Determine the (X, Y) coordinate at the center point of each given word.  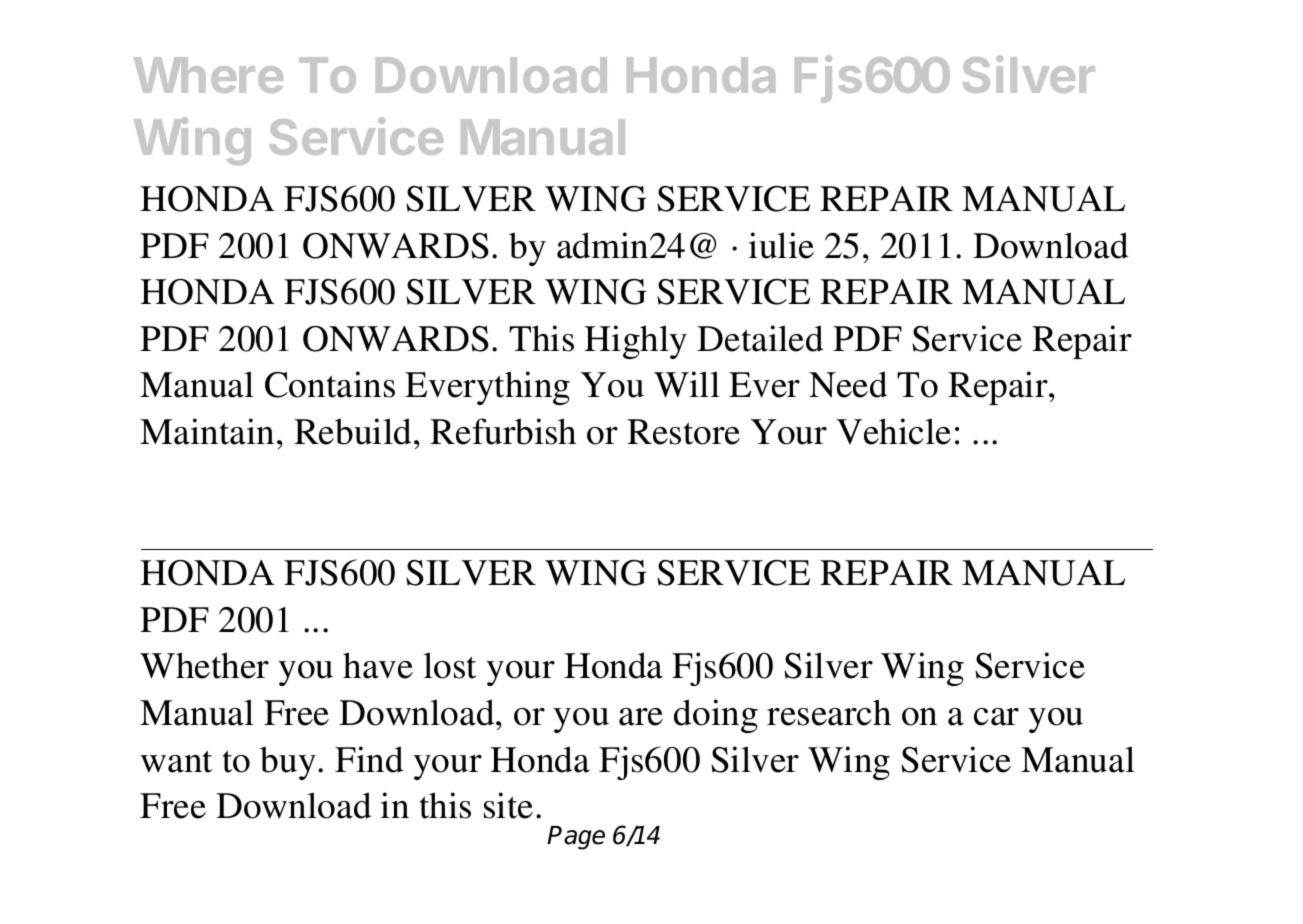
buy (288, 763)
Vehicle (893, 431)
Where (208, 75)
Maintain (207, 431)
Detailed (760, 338)
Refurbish (503, 431)
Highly (635, 342)
